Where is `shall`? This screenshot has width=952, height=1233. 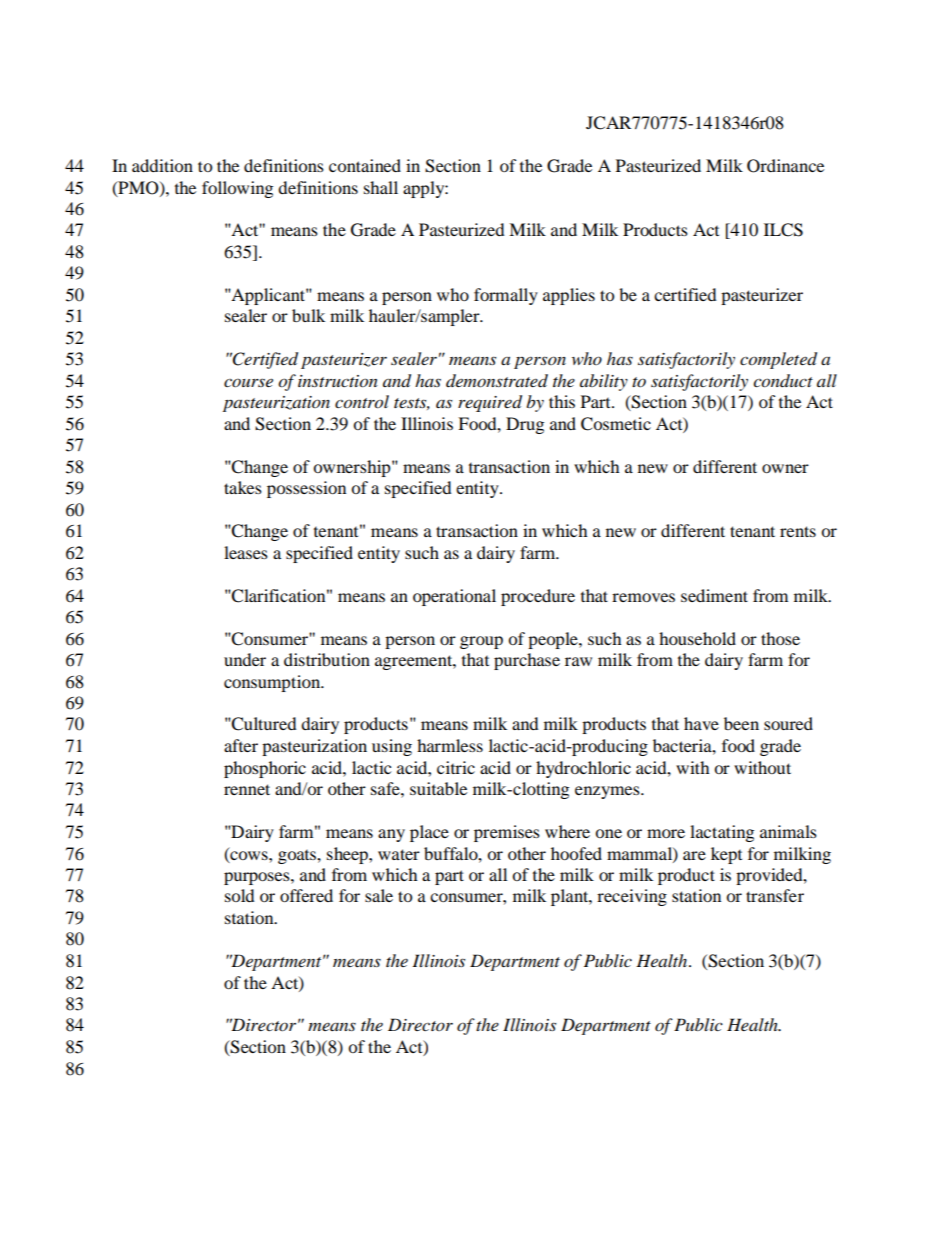
shall is located at coordinates (381, 187).
